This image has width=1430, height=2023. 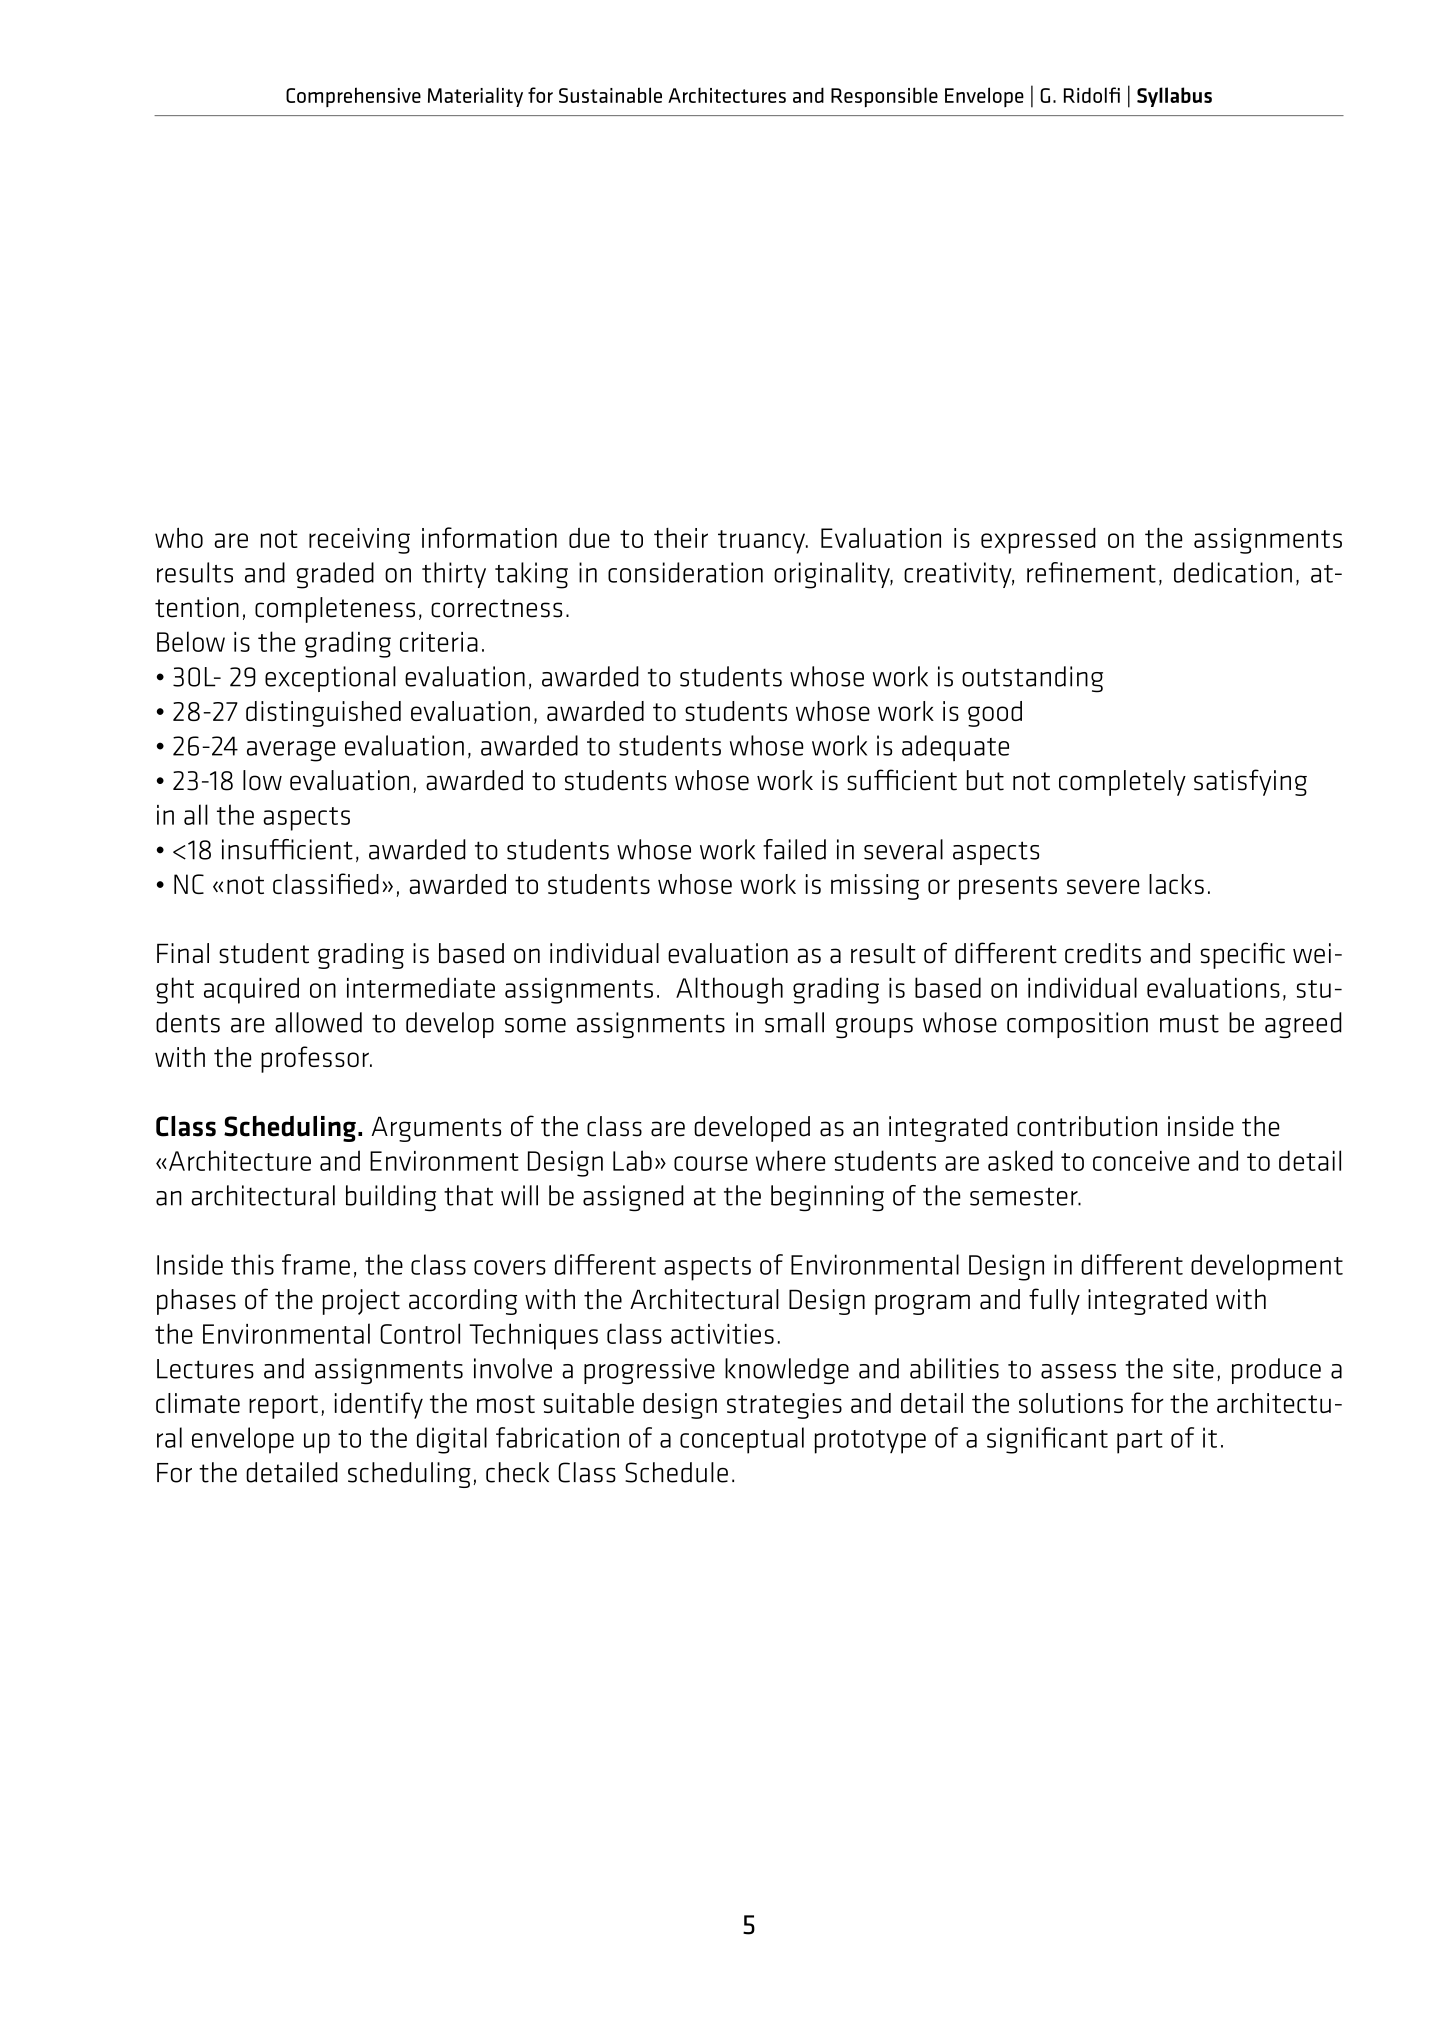 What do you see at coordinates (1174, 97) in the image?
I see `Syllabus` at bounding box center [1174, 97].
